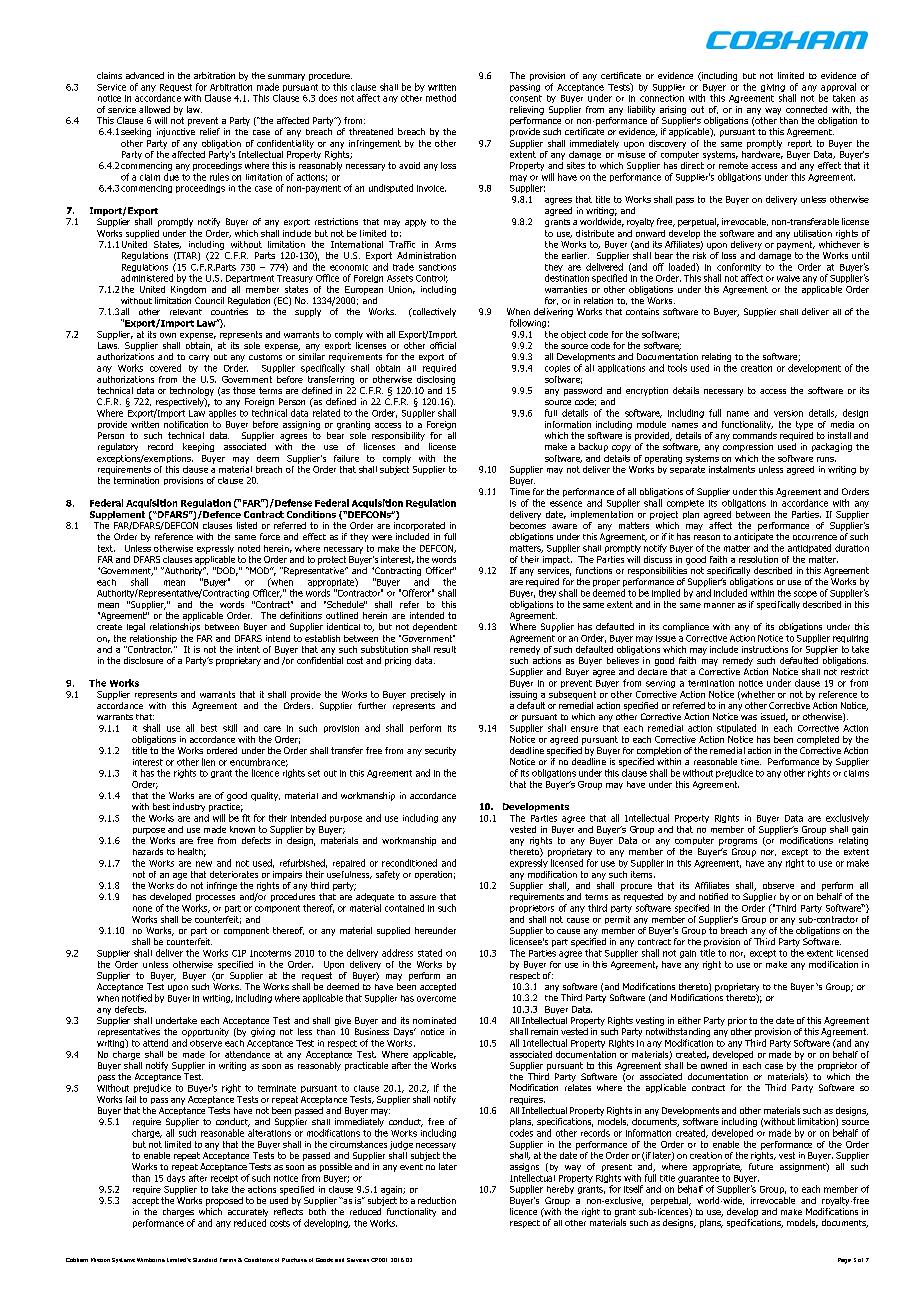  Describe the element at coordinates (176, 132) in the page. I see `injunctive` at that location.
